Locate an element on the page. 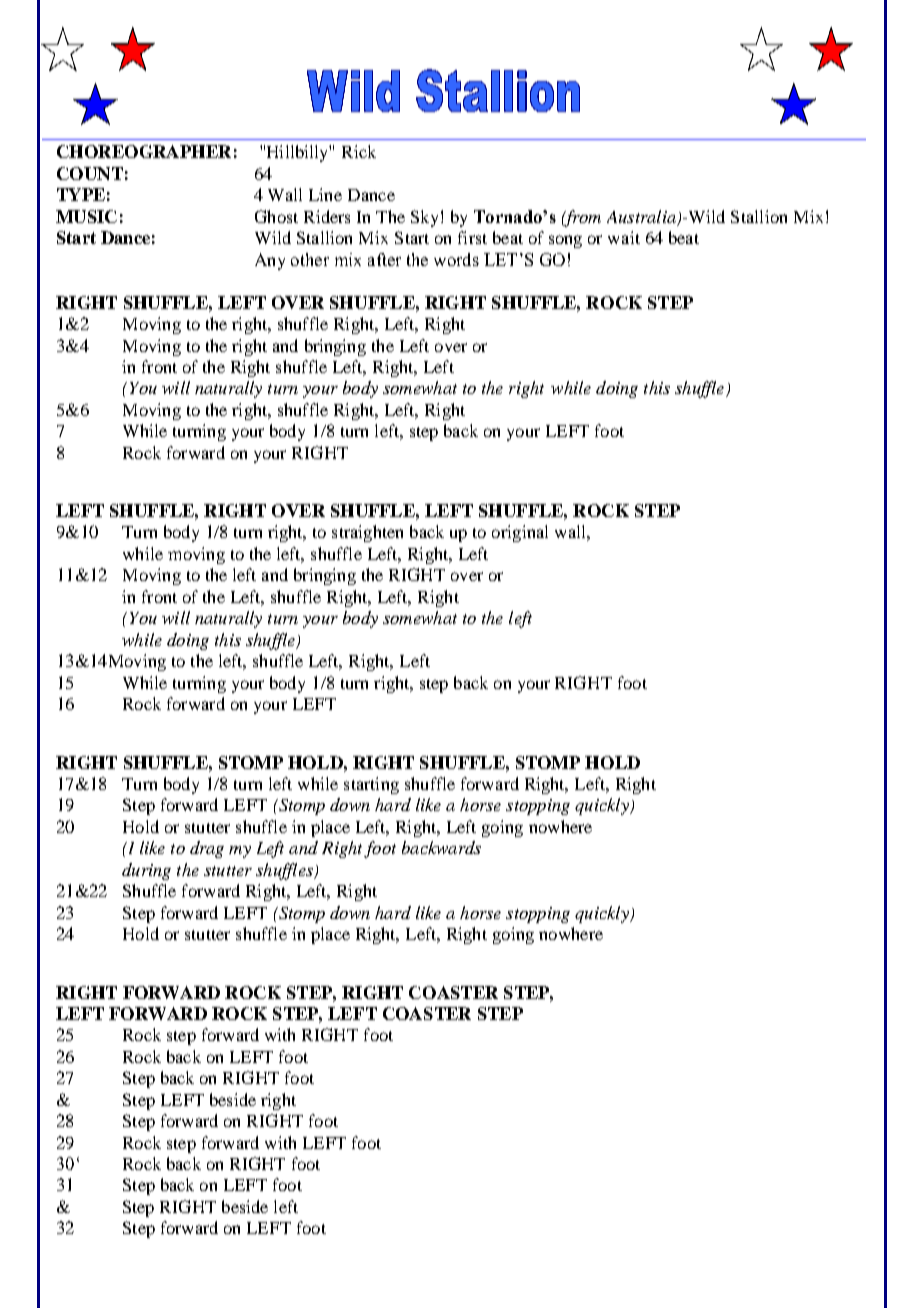  MUSIC is located at coordinates (86, 216).
